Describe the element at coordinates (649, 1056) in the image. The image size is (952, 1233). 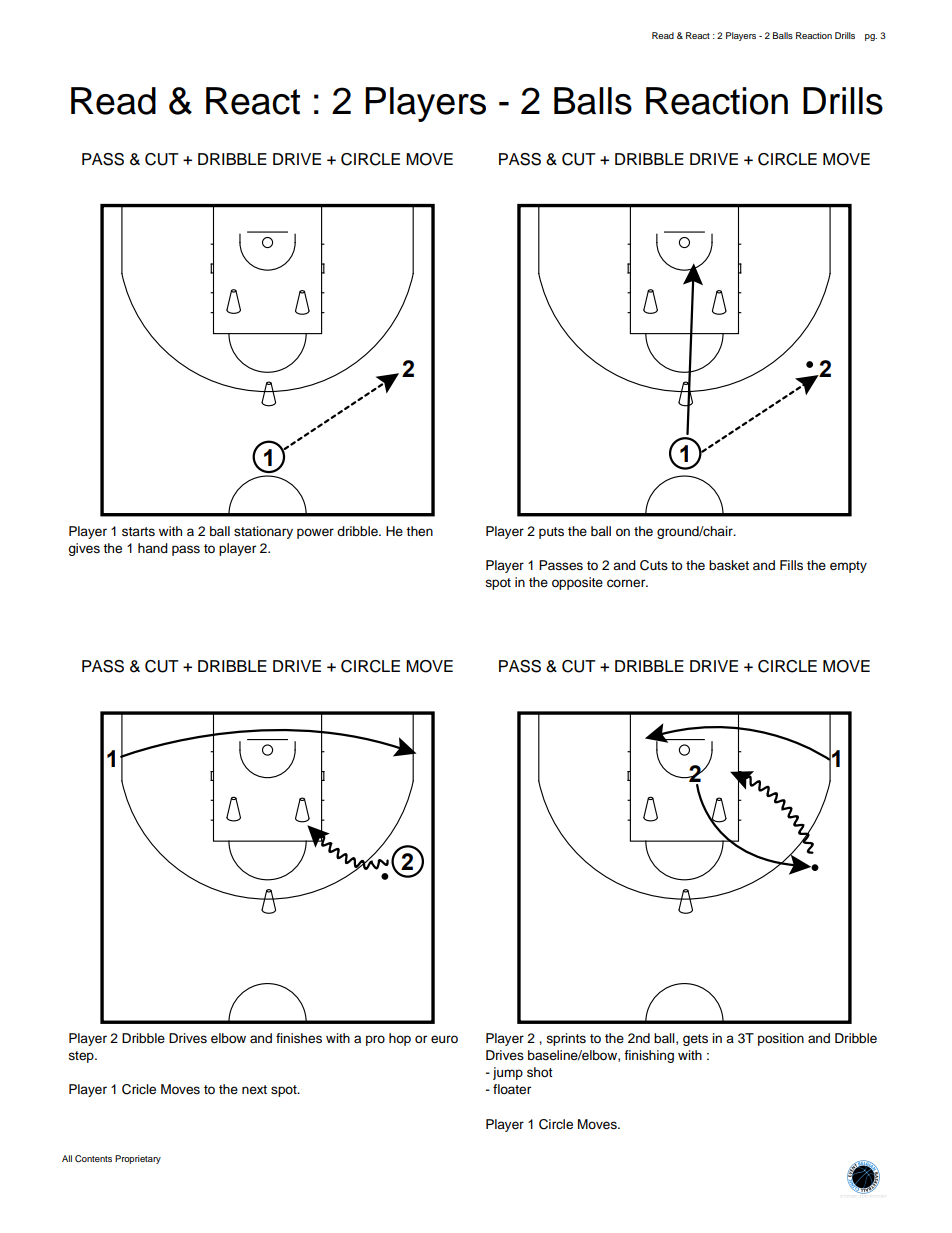
I see `finishing` at that location.
